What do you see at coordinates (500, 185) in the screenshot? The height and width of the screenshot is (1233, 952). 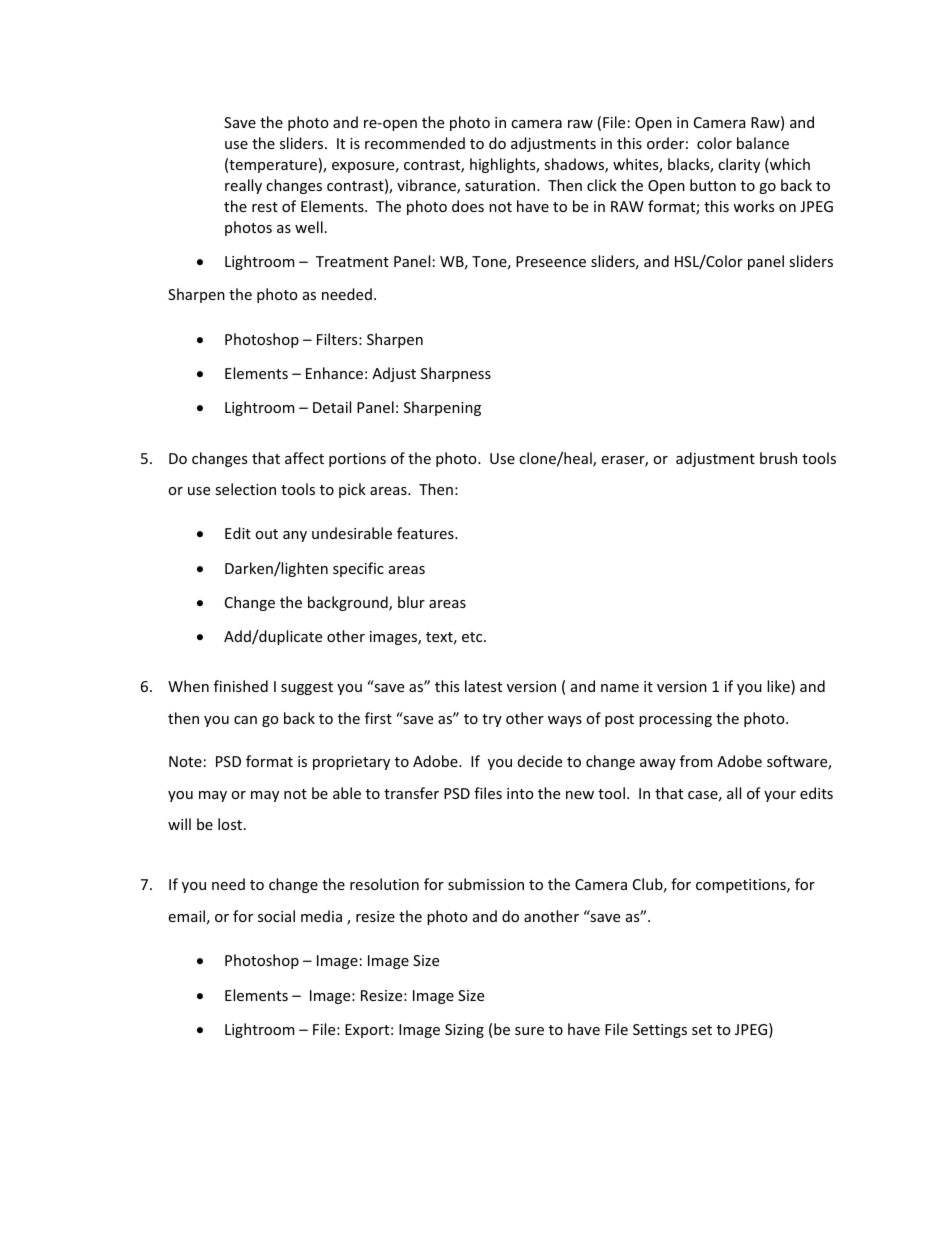 I see `saturation` at bounding box center [500, 185].
